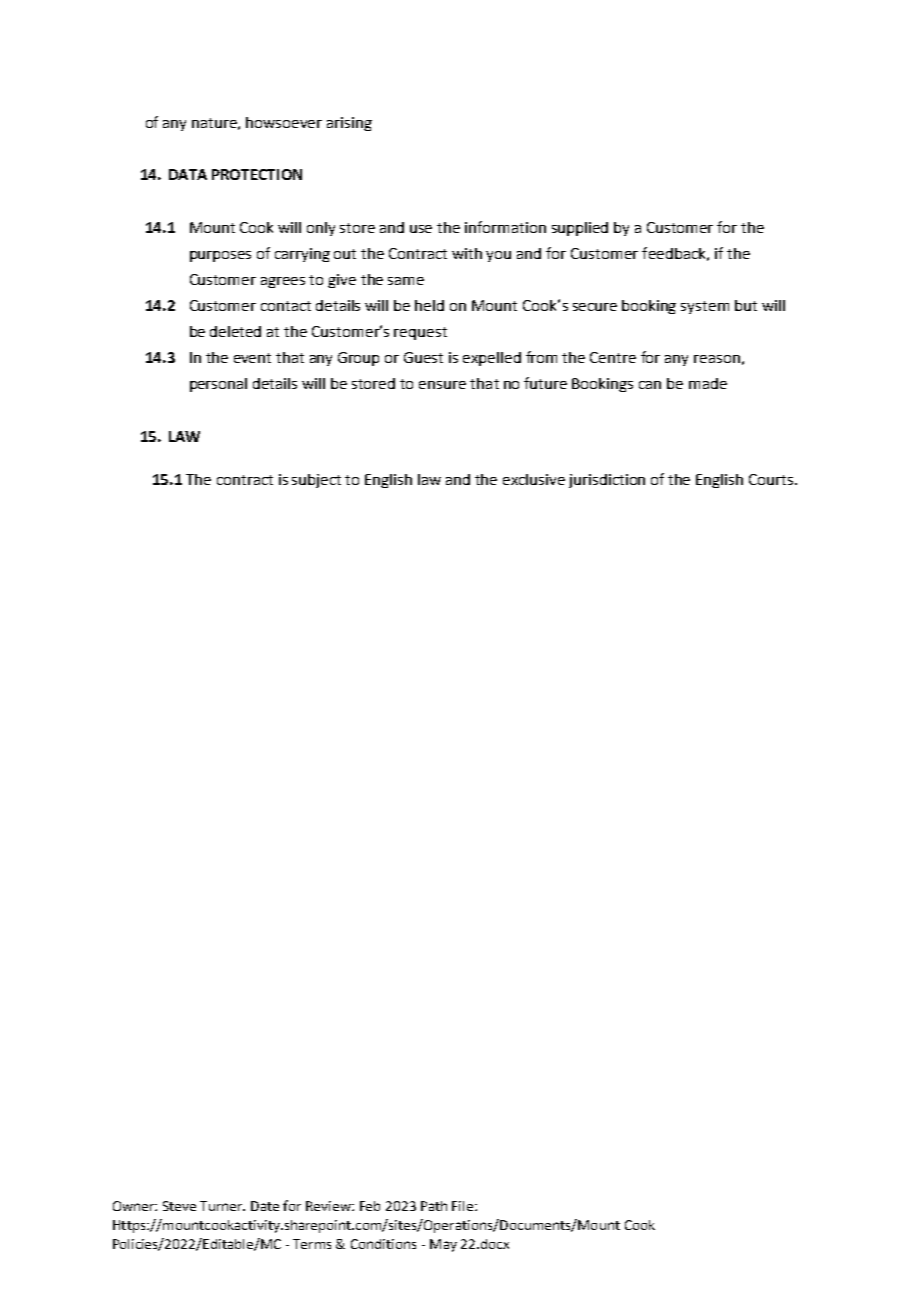 This screenshot has width=924, height=1308. What do you see at coordinates (316, 481) in the screenshot?
I see `subject` at bounding box center [316, 481].
